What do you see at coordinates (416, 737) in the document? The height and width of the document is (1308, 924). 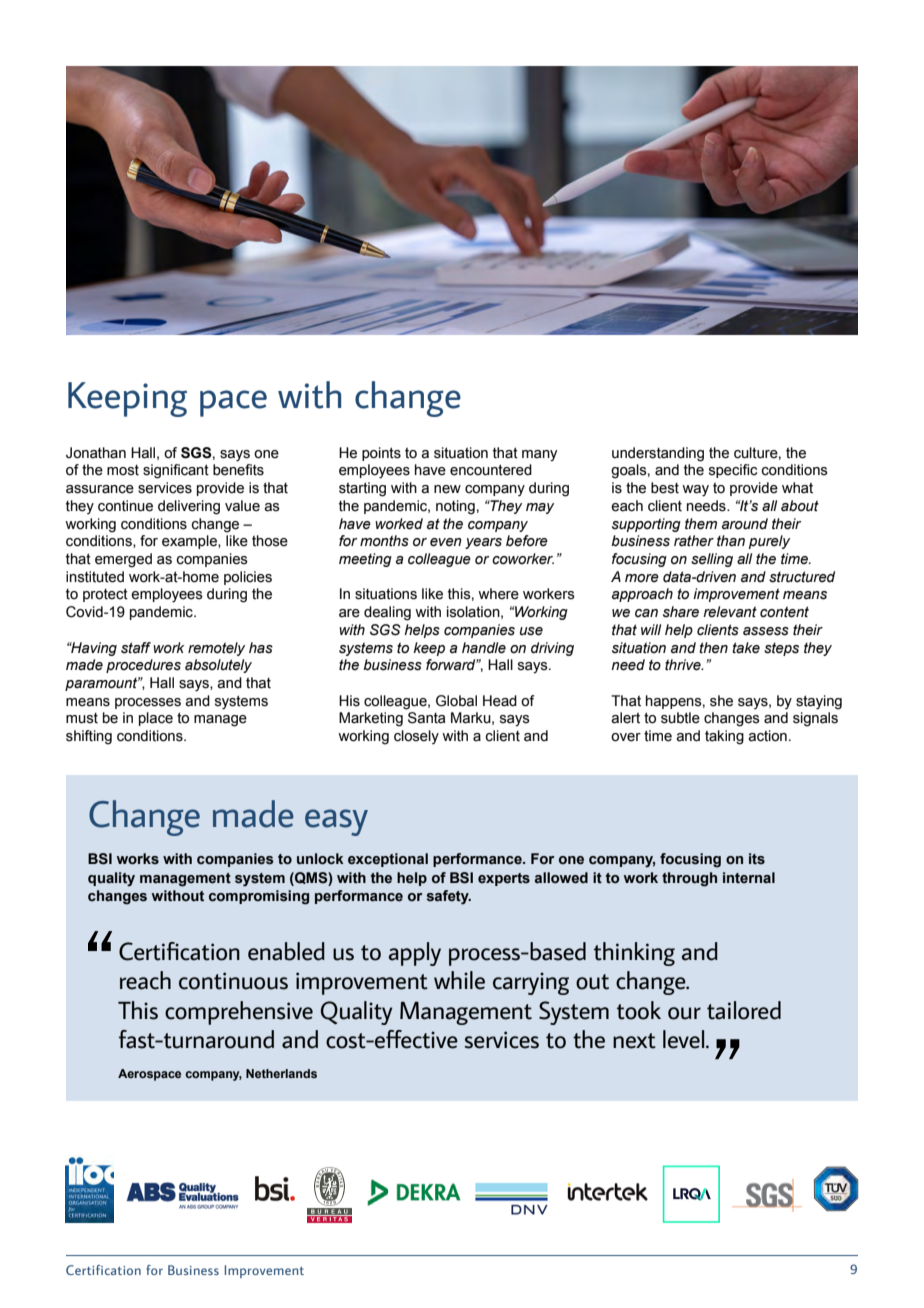 I see `closely` at bounding box center [416, 737].
